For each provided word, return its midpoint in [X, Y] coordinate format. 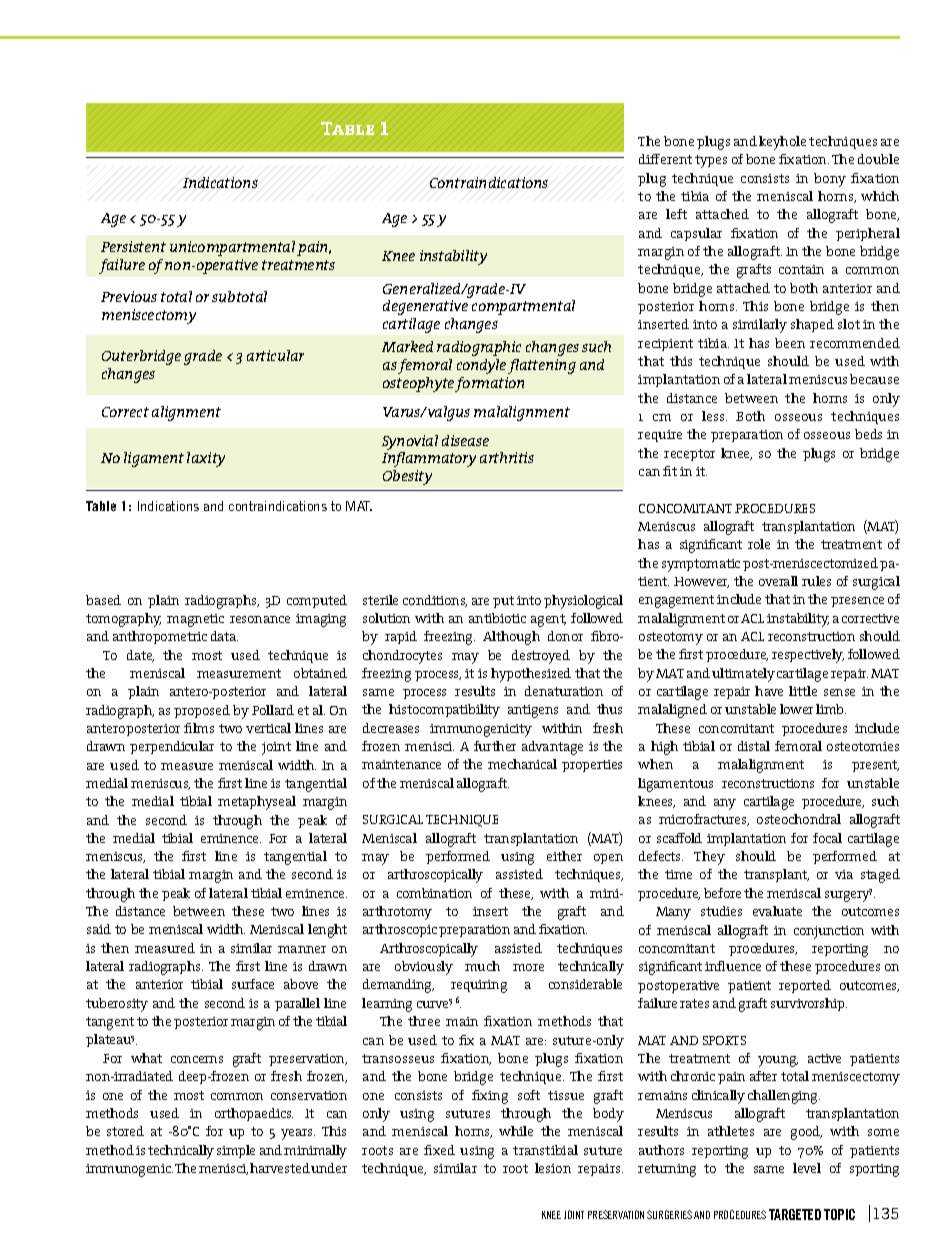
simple [236, 1151]
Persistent [133, 246]
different [665, 159]
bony [830, 180]
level [807, 1168]
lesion [553, 1168]
